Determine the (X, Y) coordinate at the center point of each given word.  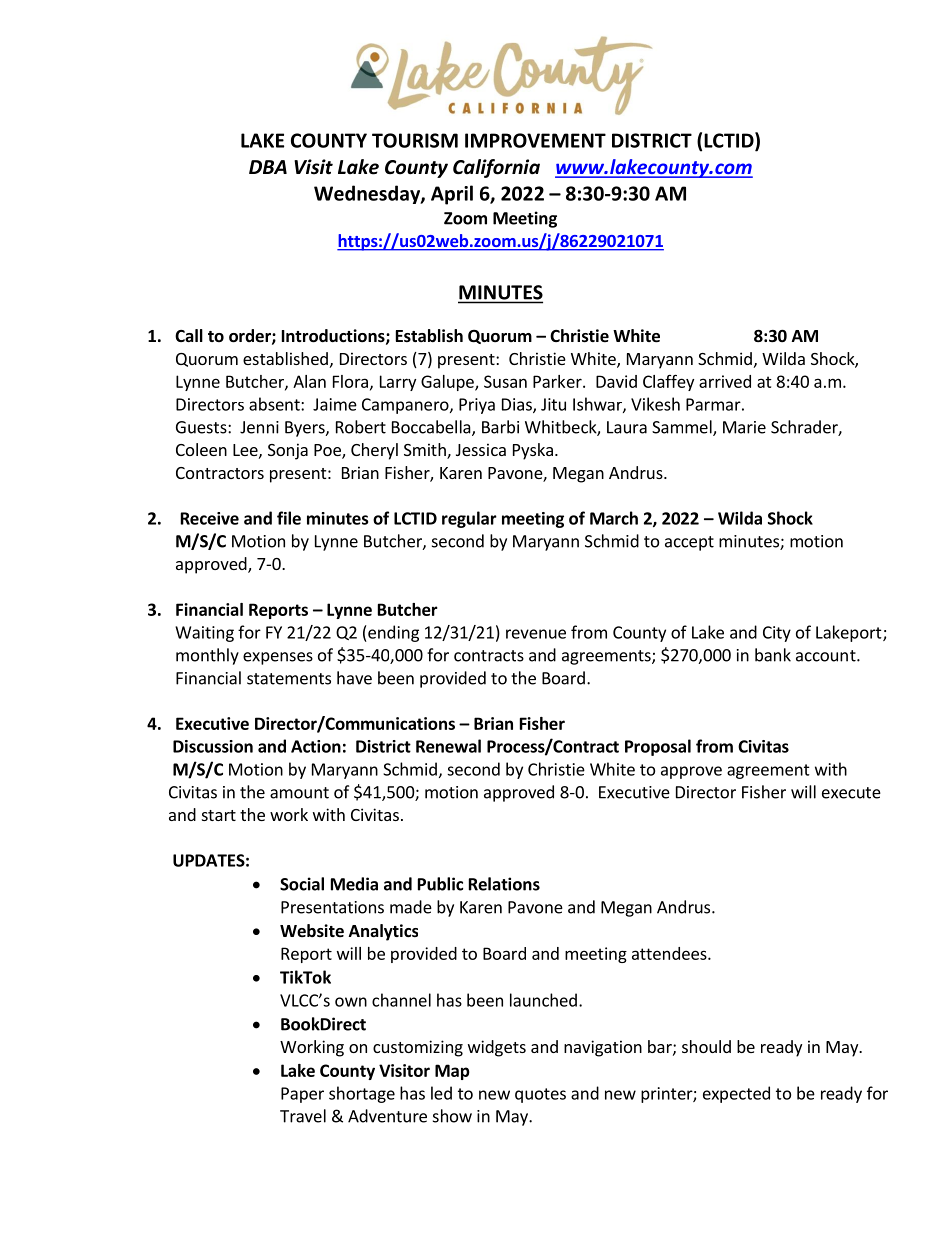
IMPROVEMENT (535, 140)
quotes (540, 1095)
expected (736, 1094)
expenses (278, 658)
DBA (268, 167)
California (496, 168)
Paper (302, 1095)
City (777, 634)
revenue (536, 634)
